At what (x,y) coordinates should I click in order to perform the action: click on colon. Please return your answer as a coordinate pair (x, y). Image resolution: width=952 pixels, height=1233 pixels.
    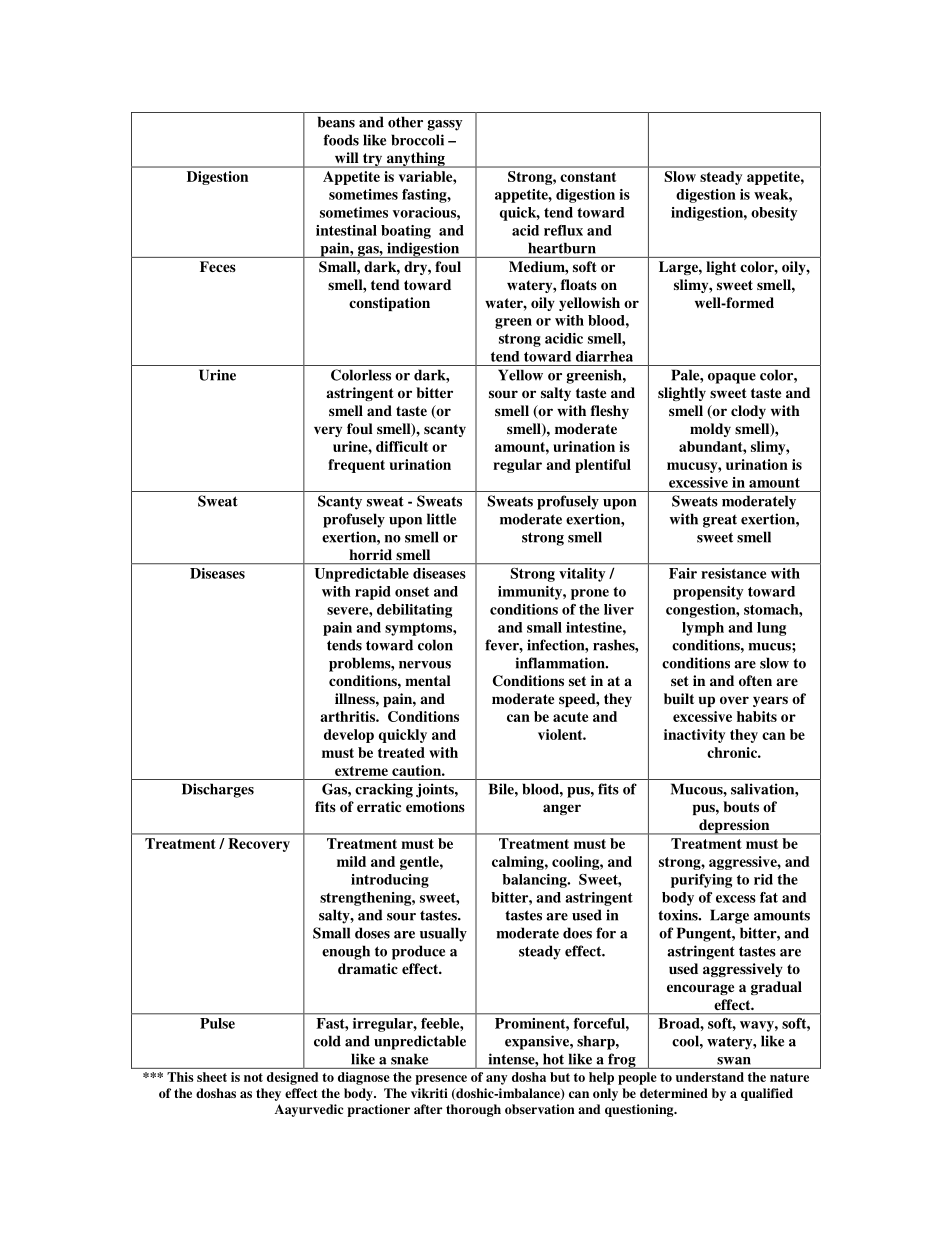
    Looking at the image, I should click on (435, 645).
